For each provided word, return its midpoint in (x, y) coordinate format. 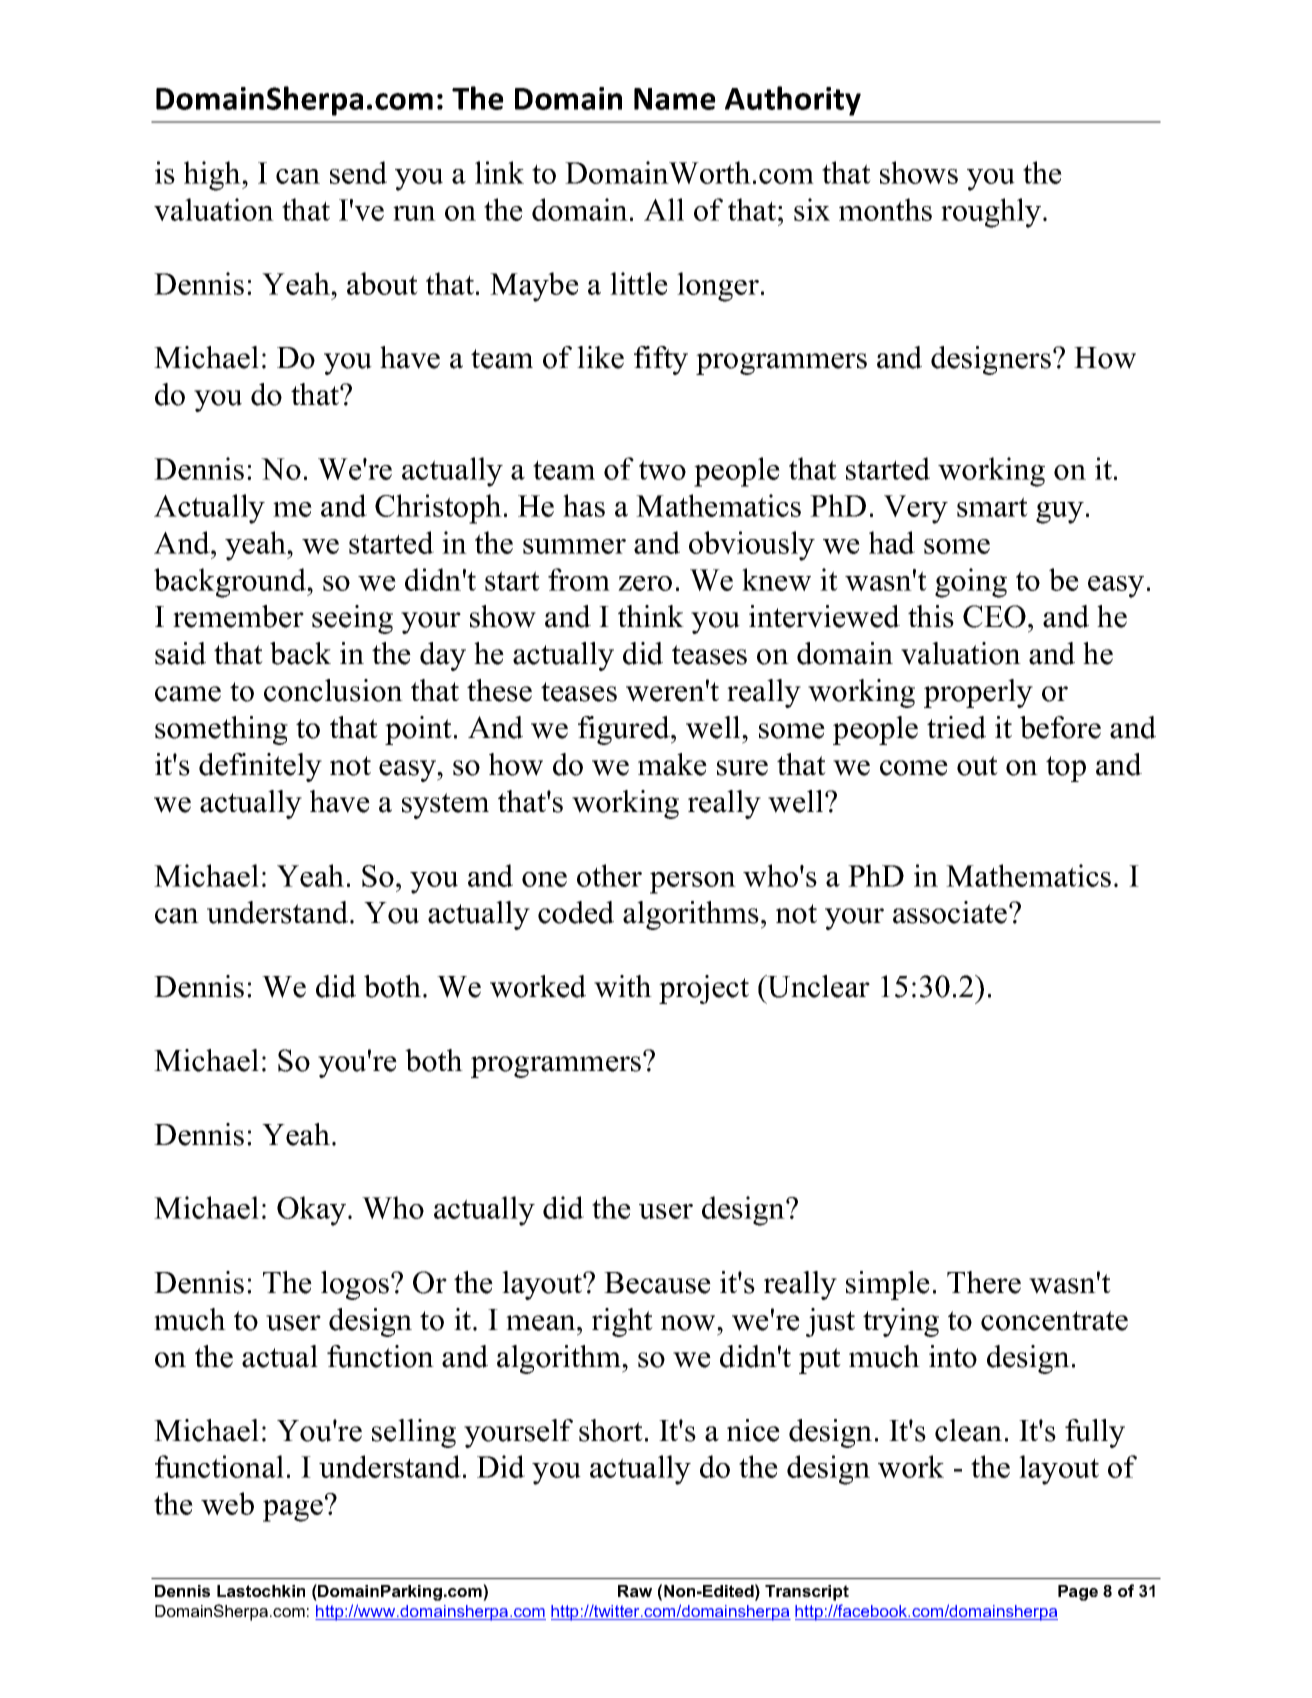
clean (968, 1430)
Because (657, 1283)
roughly (991, 213)
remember (238, 616)
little (639, 283)
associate (951, 912)
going (971, 583)
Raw (635, 1591)
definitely (260, 767)
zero (645, 583)
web (227, 1503)
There (984, 1282)
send (358, 172)
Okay (313, 1211)
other (609, 875)
